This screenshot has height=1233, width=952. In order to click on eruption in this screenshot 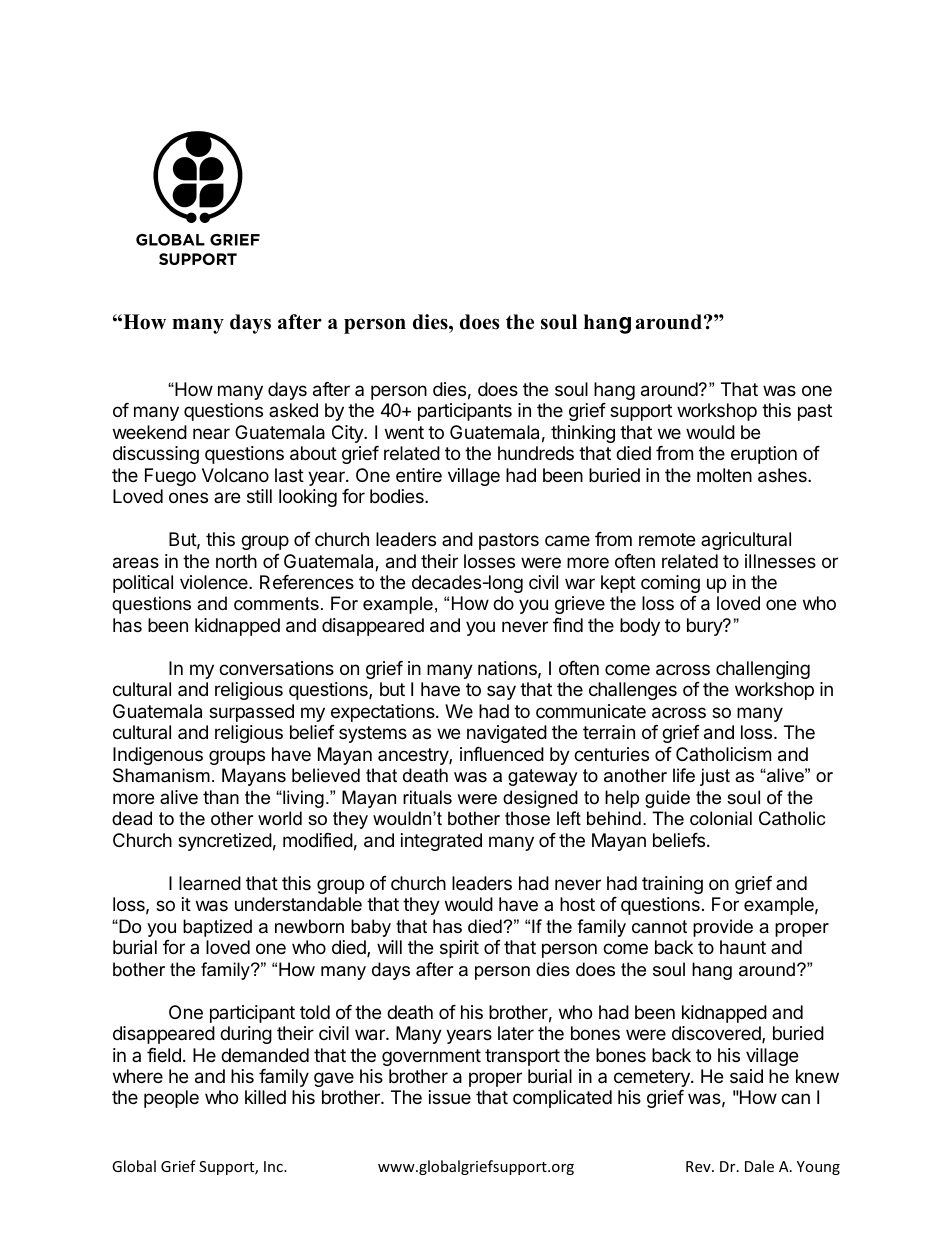, I will do `click(764, 455)`.
